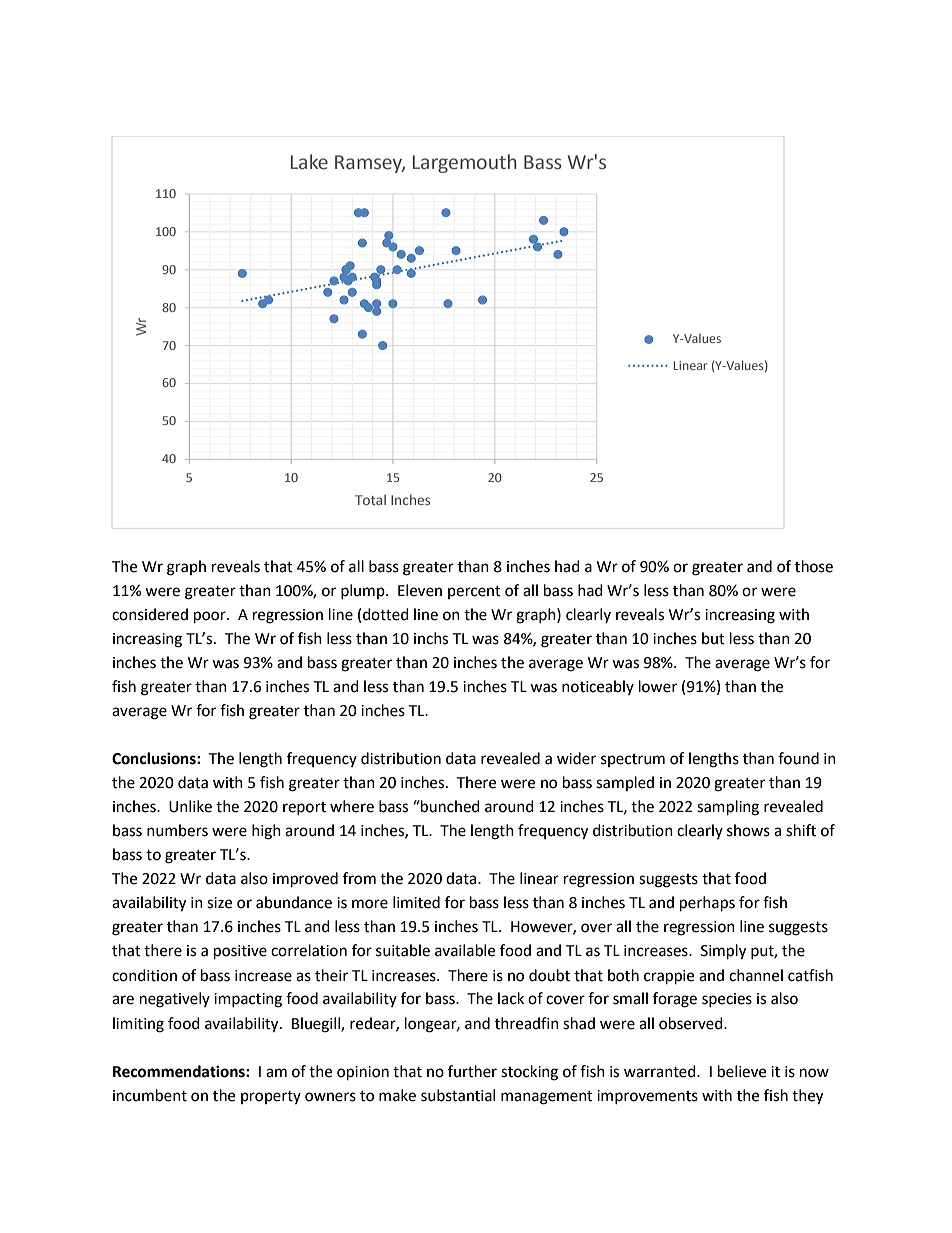 The image size is (952, 1233). Describe the element at coordinates (190, 806) in the screenshot. I see `Unlike` at that location.
